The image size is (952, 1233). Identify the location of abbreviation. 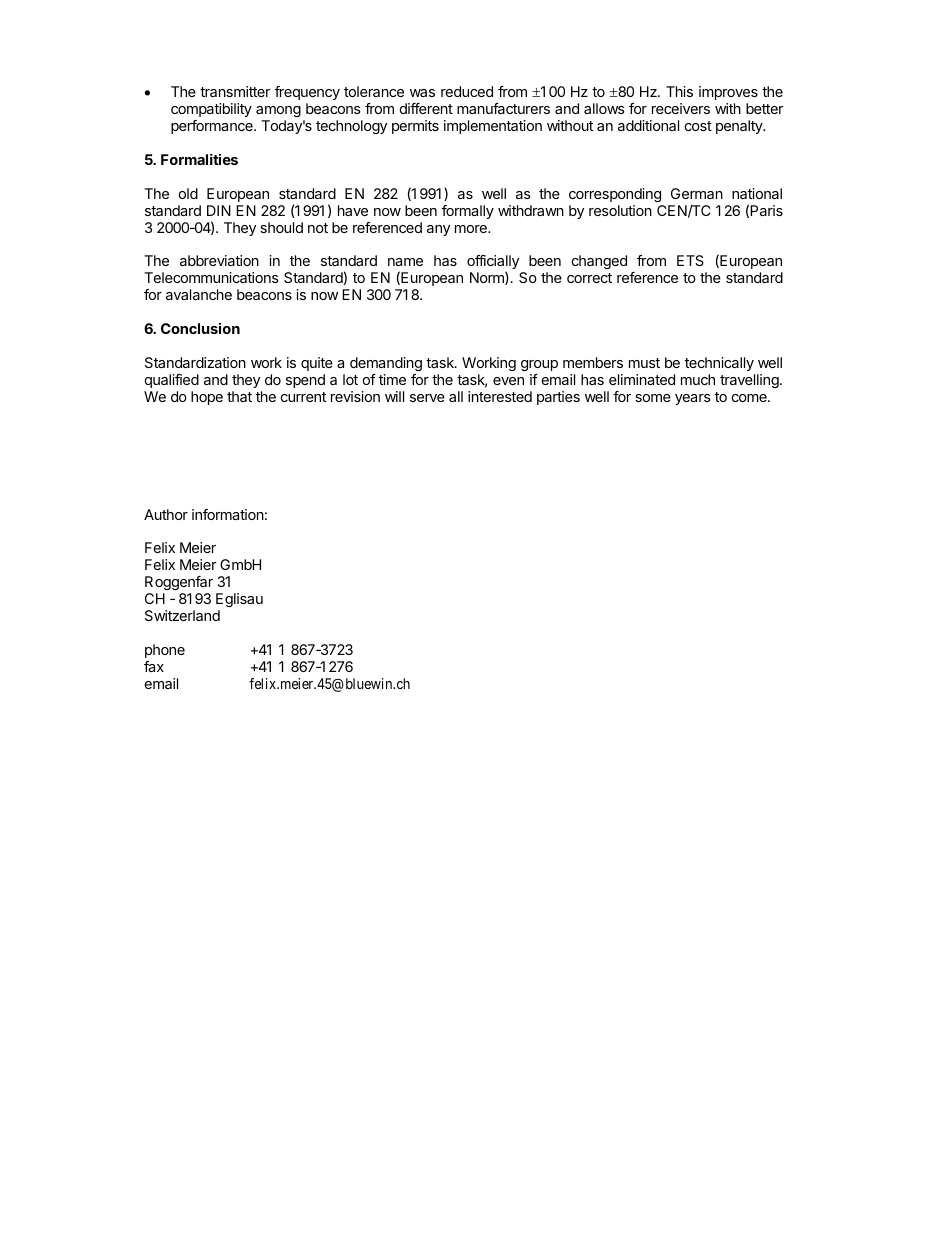
(219, 260).
